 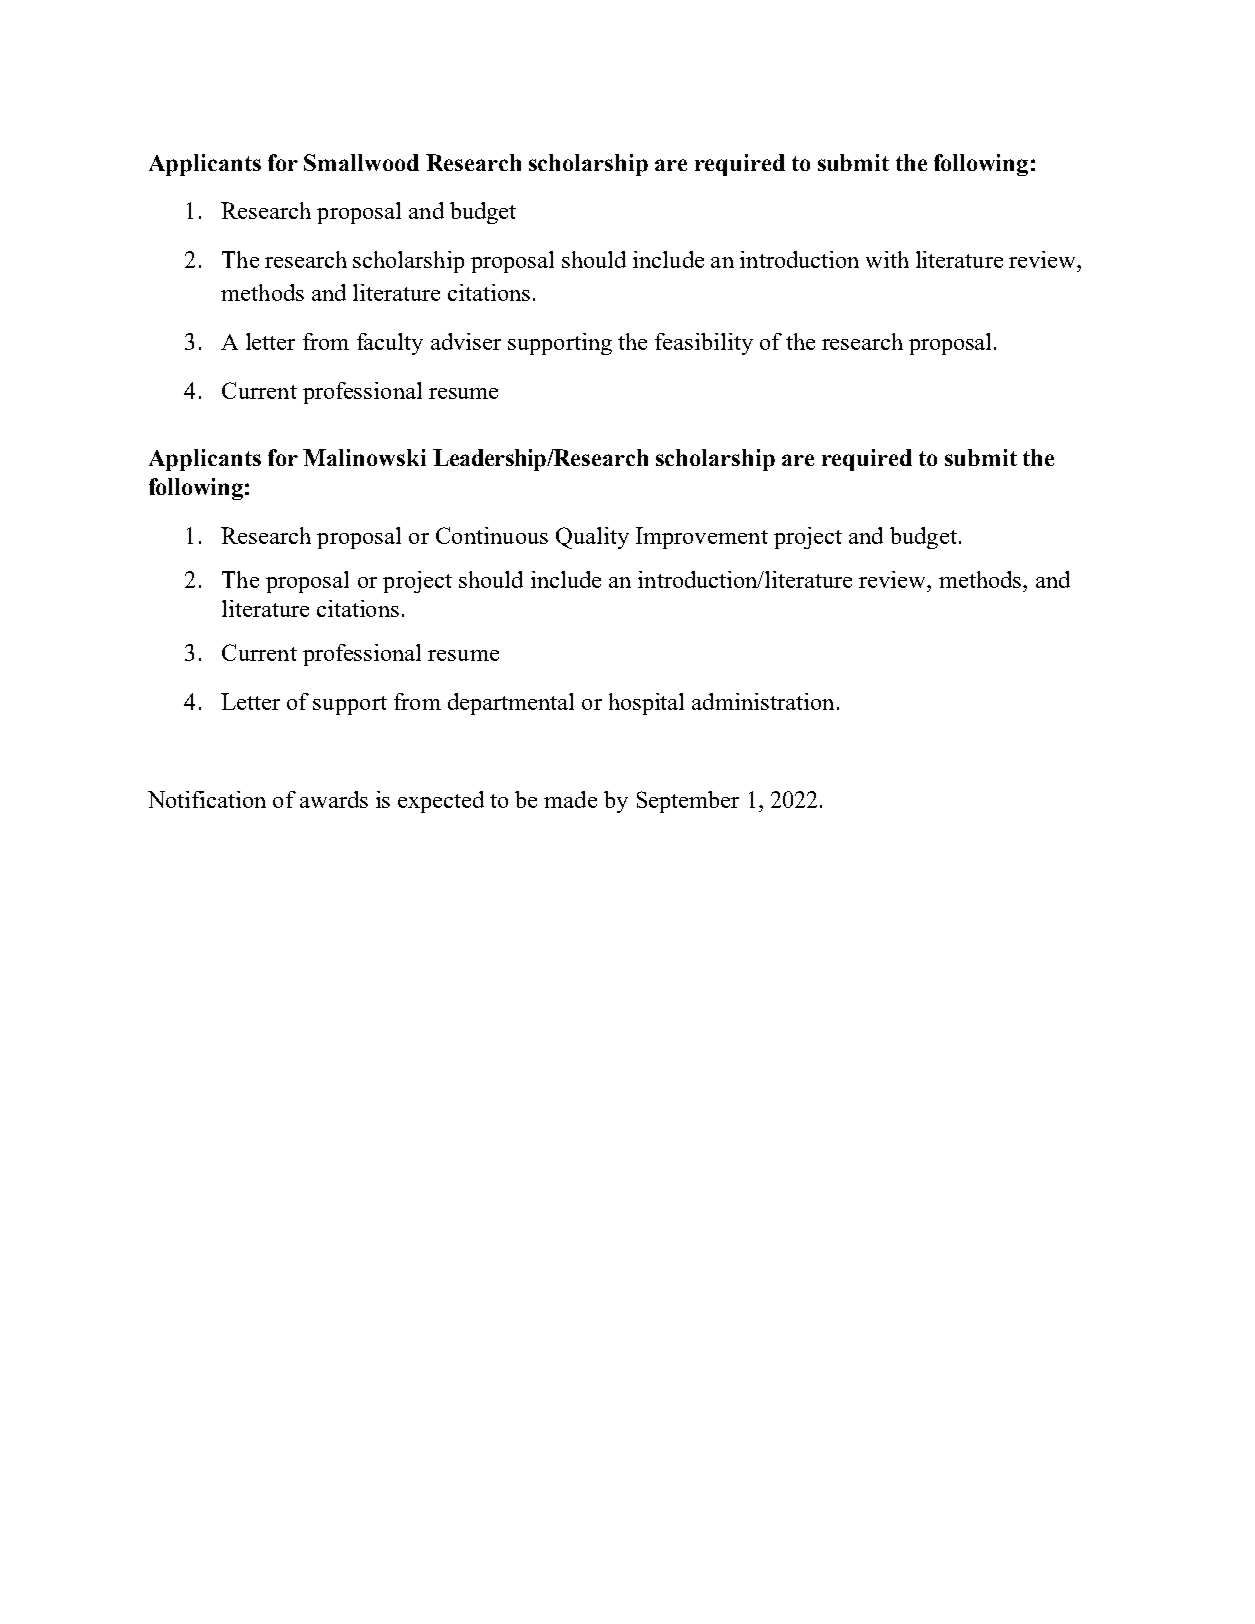 I want to click on hospital, so click(x=646, y=704).
